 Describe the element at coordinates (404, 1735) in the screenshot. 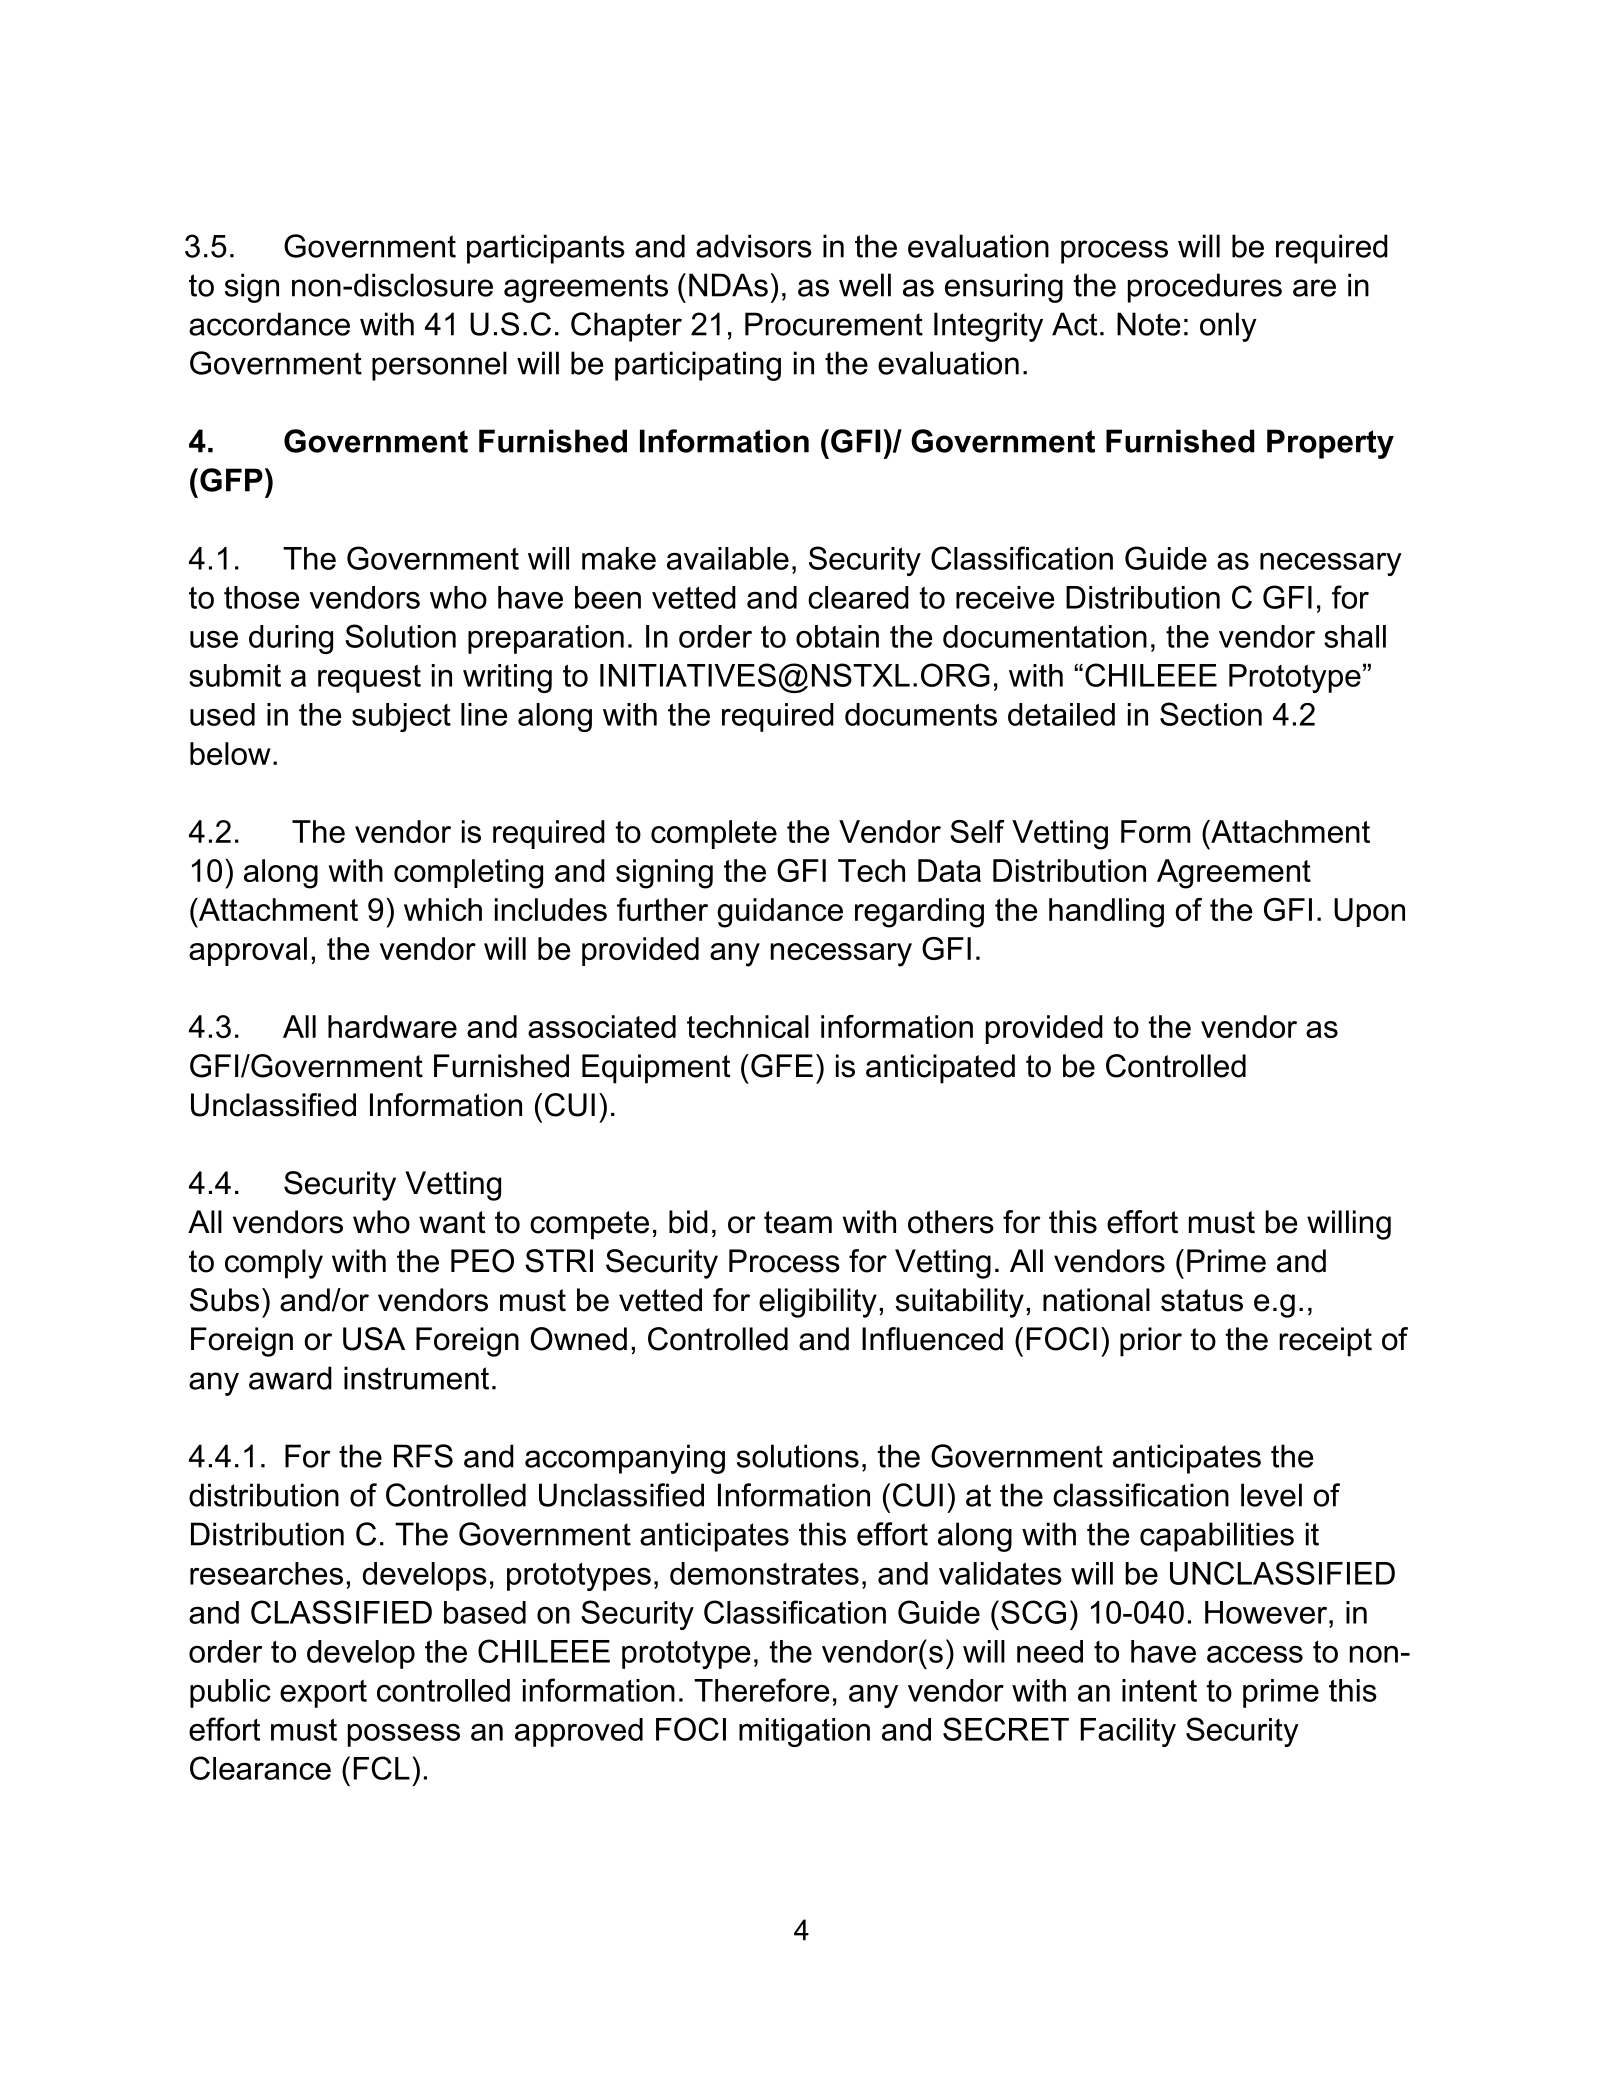

I see `possess` at that location.
